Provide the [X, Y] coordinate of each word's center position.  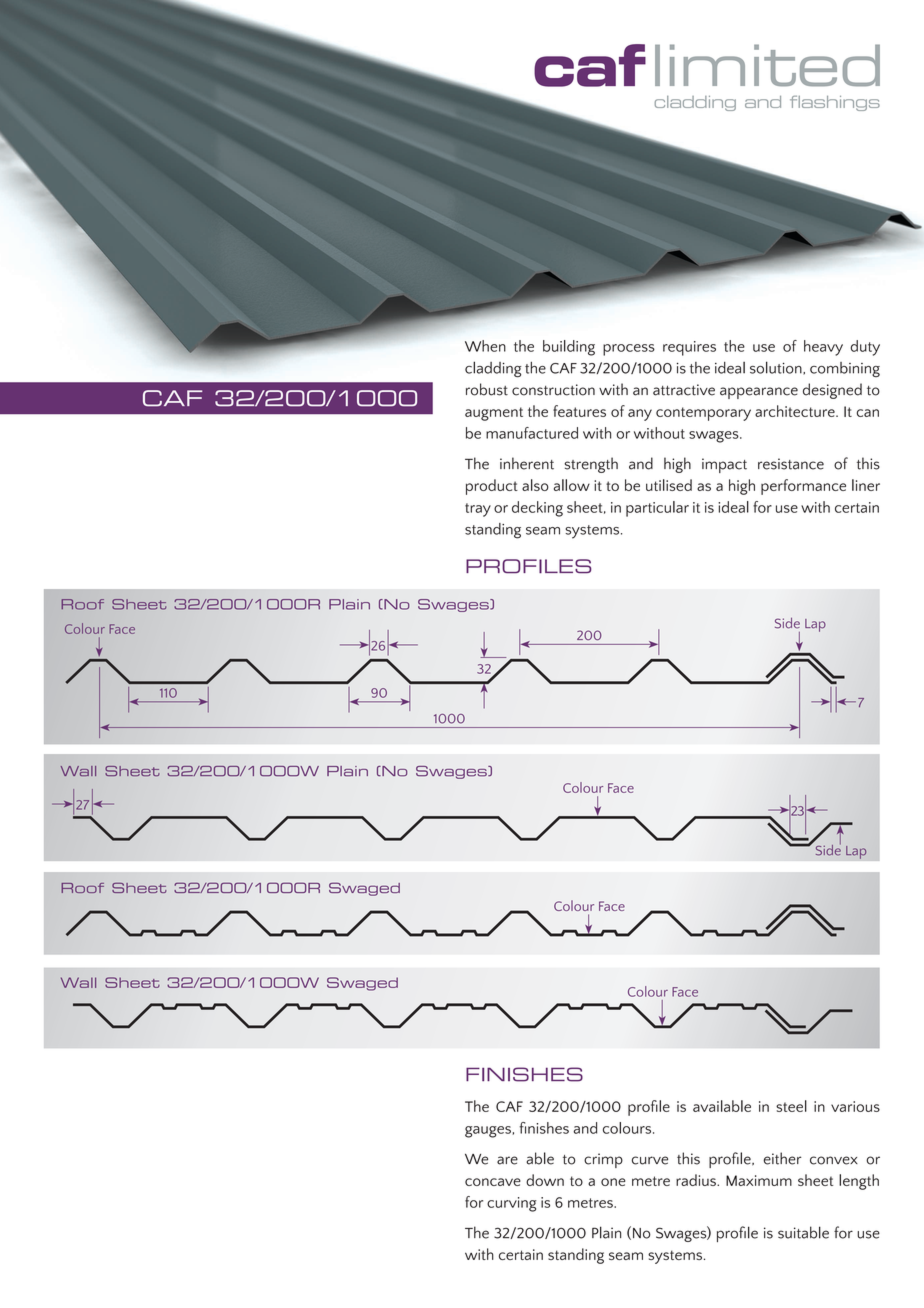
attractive [684, 390]
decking [537, 509]
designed [832, 391]
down [545, 1180]
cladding [493, 369]
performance [803, 487]
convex [834, 1160]
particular [657, 509]
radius [697, 1180]
